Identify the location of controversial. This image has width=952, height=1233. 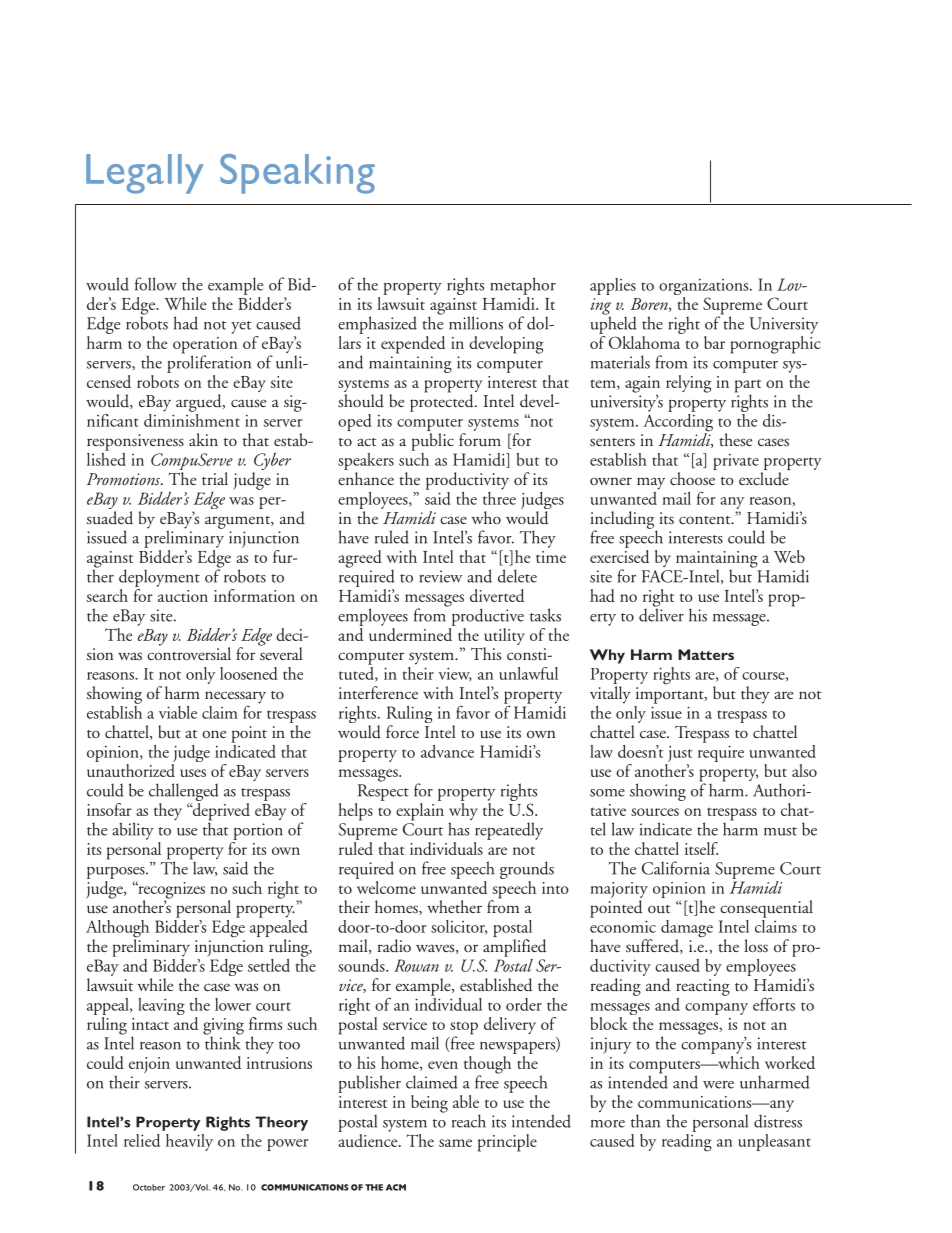
(189, 652).
